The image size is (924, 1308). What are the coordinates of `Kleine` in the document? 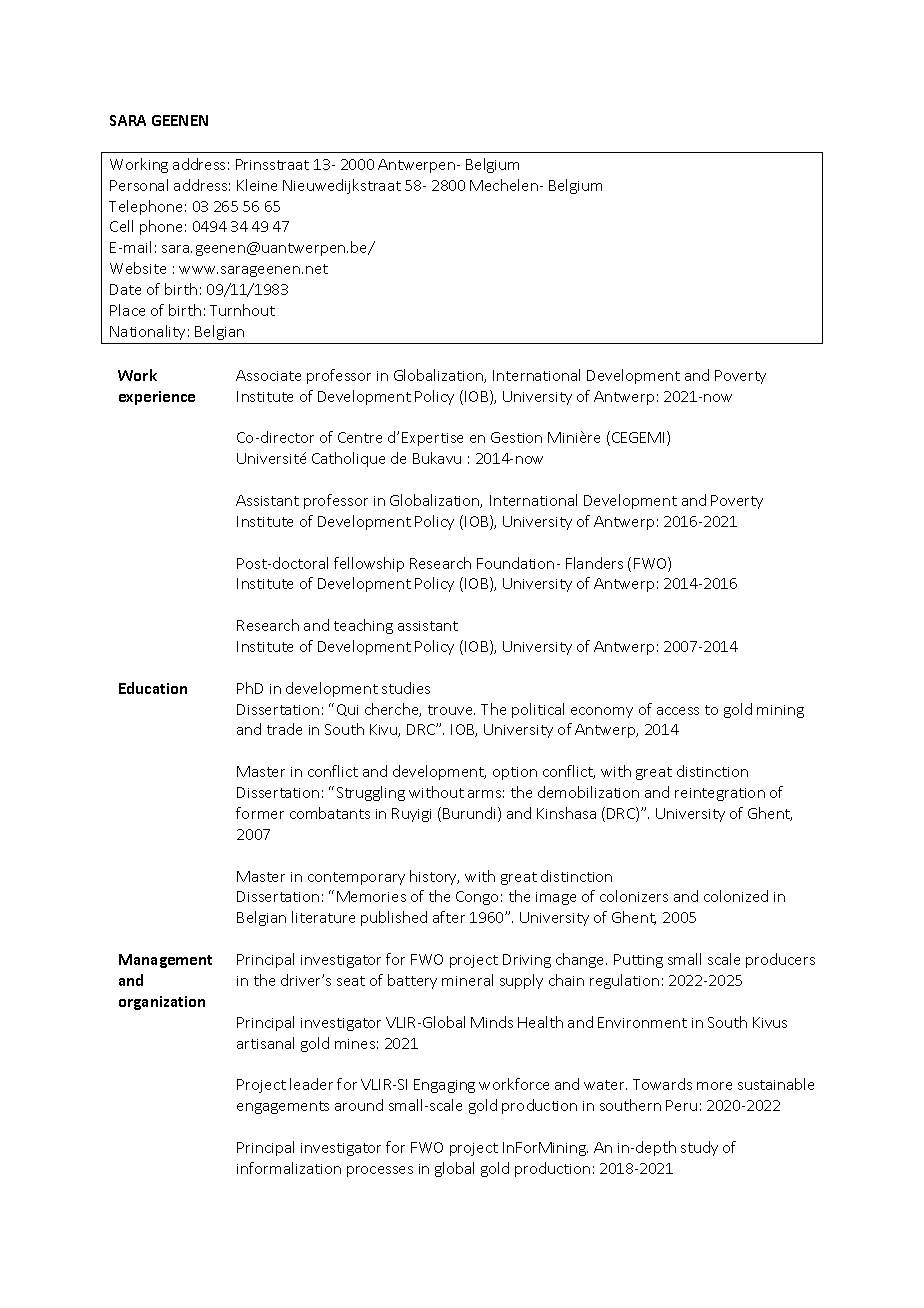 It's located at (257, 185).
